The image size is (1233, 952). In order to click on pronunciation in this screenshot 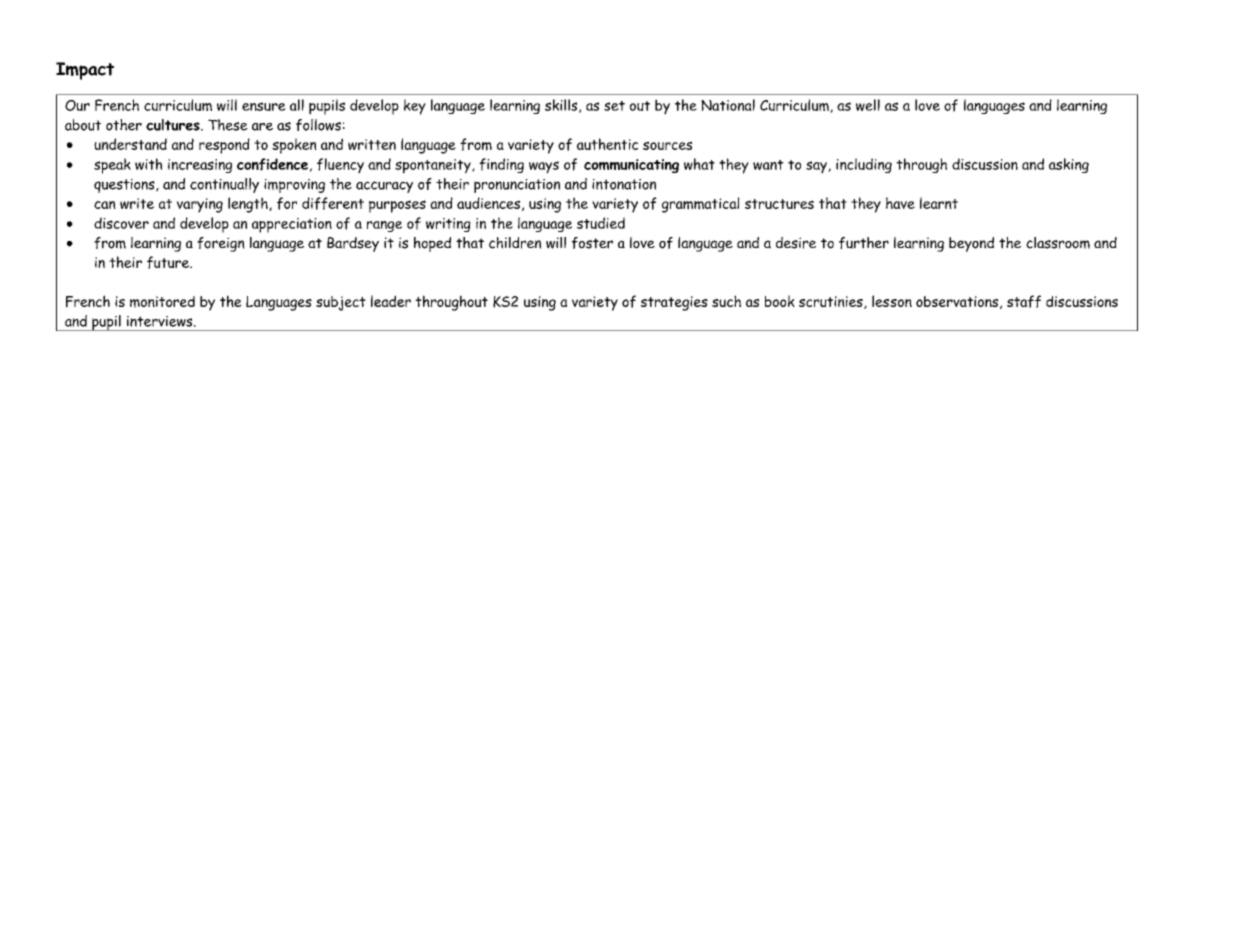, I will do `click(517, 186)`.
